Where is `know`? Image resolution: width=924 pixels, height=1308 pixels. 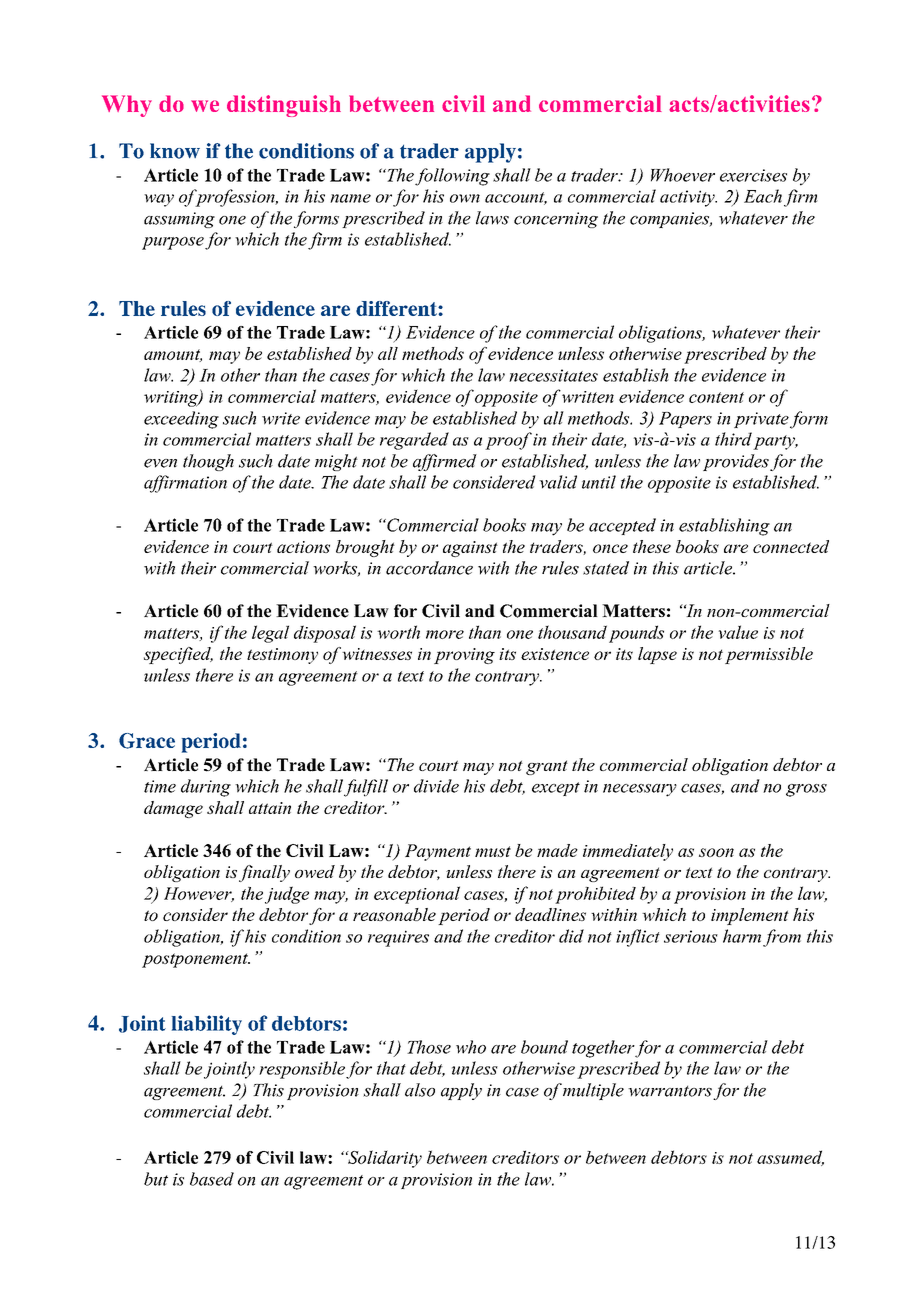 know is located at coordinates (175, 151).
